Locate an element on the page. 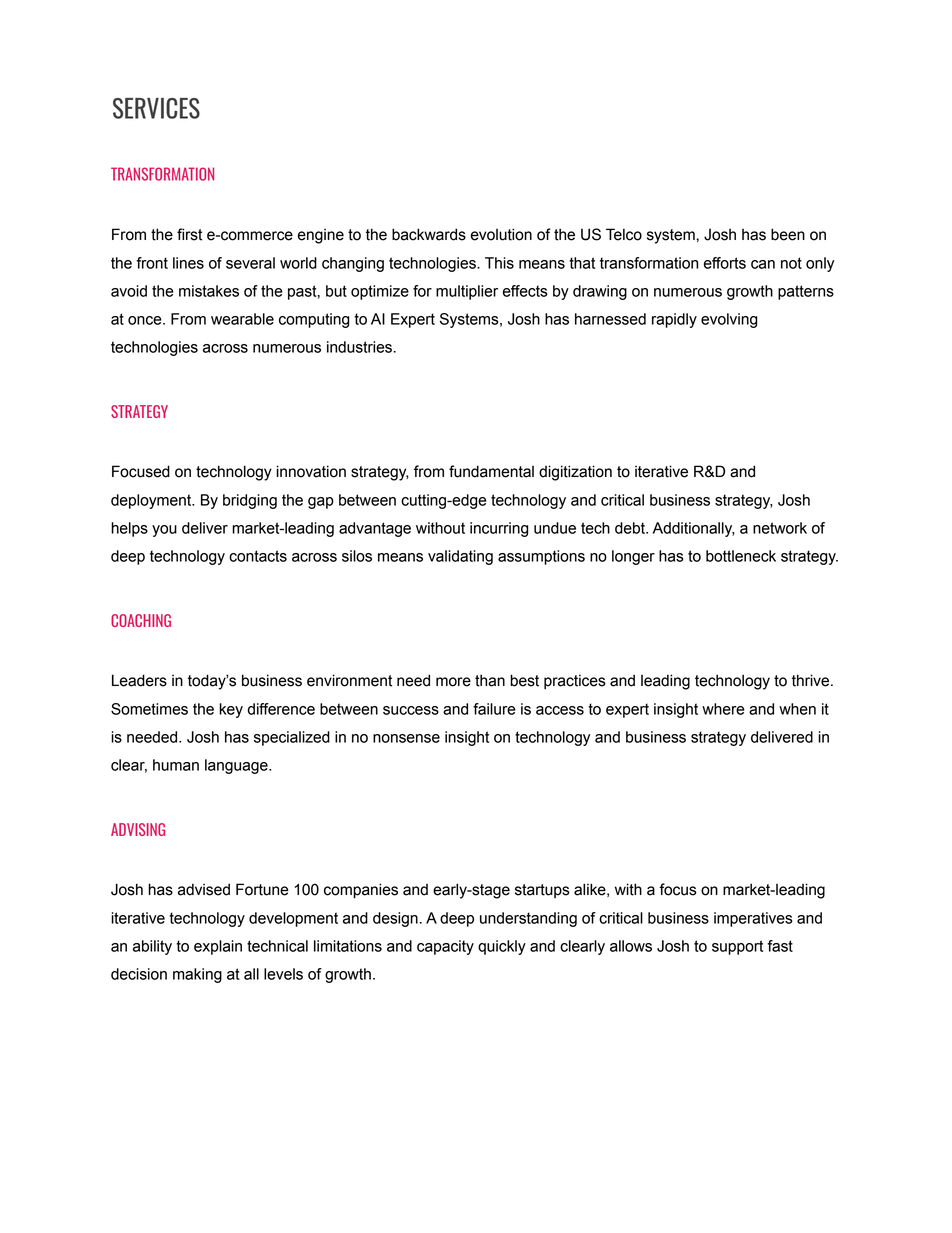 Image resolution: width=952 pixels, height=1233 pixels. where is located at coordinates (723, 709).
